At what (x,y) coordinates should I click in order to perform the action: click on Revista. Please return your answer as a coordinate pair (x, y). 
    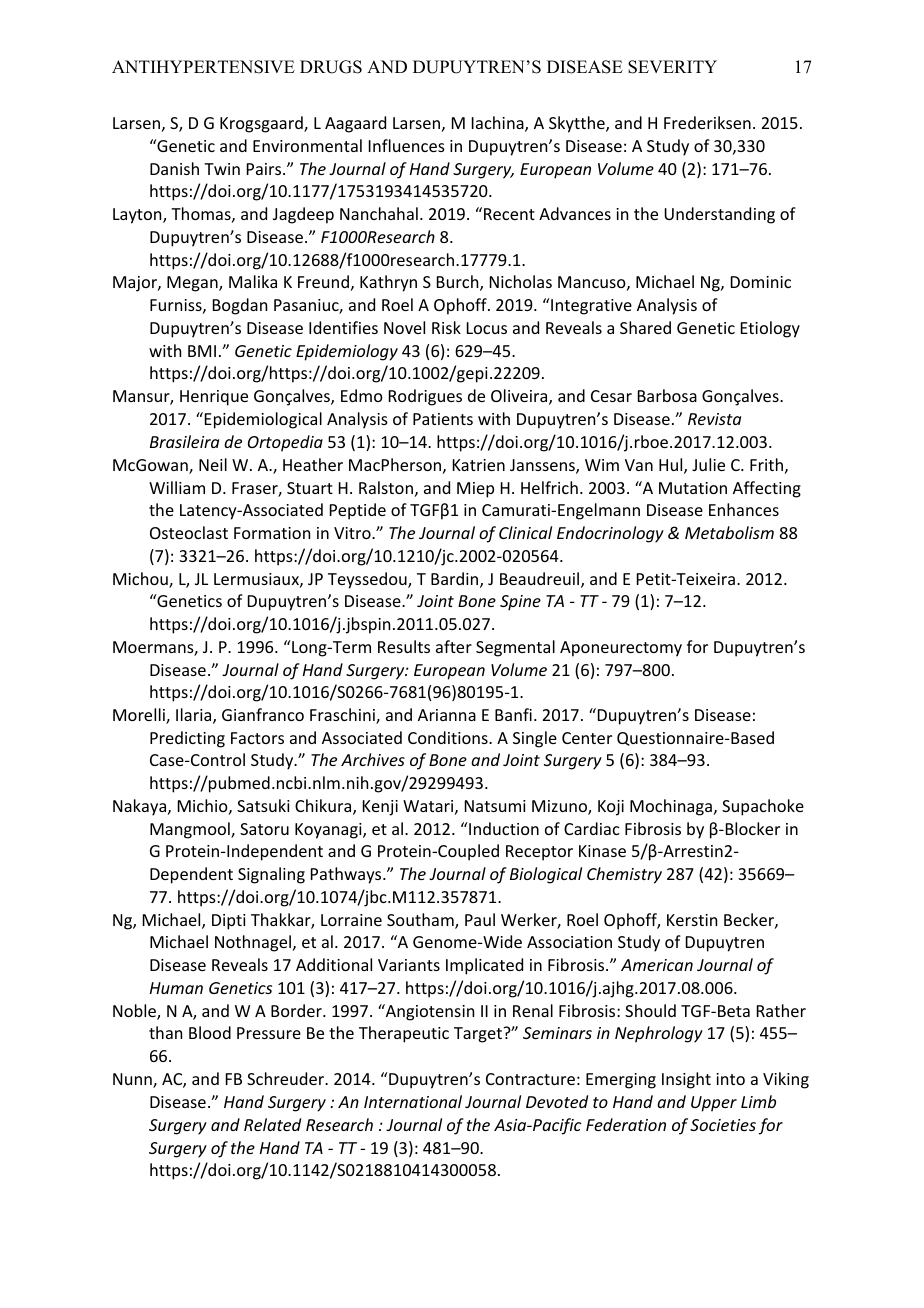
    Looking at the image, I should click on (714, 419).
